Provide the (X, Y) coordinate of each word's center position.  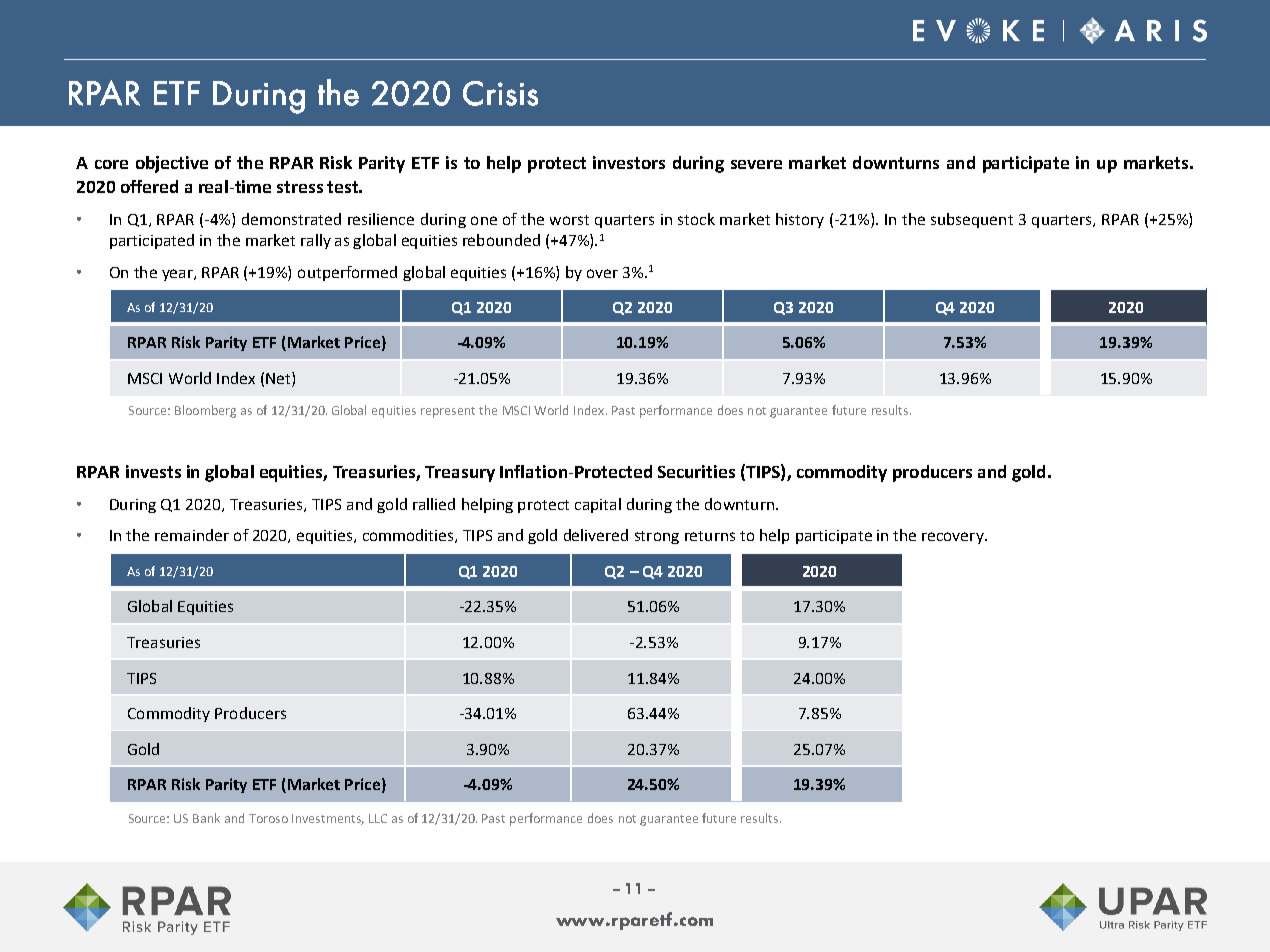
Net (279, 379)
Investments (328, 819)
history (800, 220)
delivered (596, 535)
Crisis (500, 93)
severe (756, 164)
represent (448, 412)
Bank (206, 818)
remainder (192, 535)
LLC (378, 818)
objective (172, 164)
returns (710, 536)
